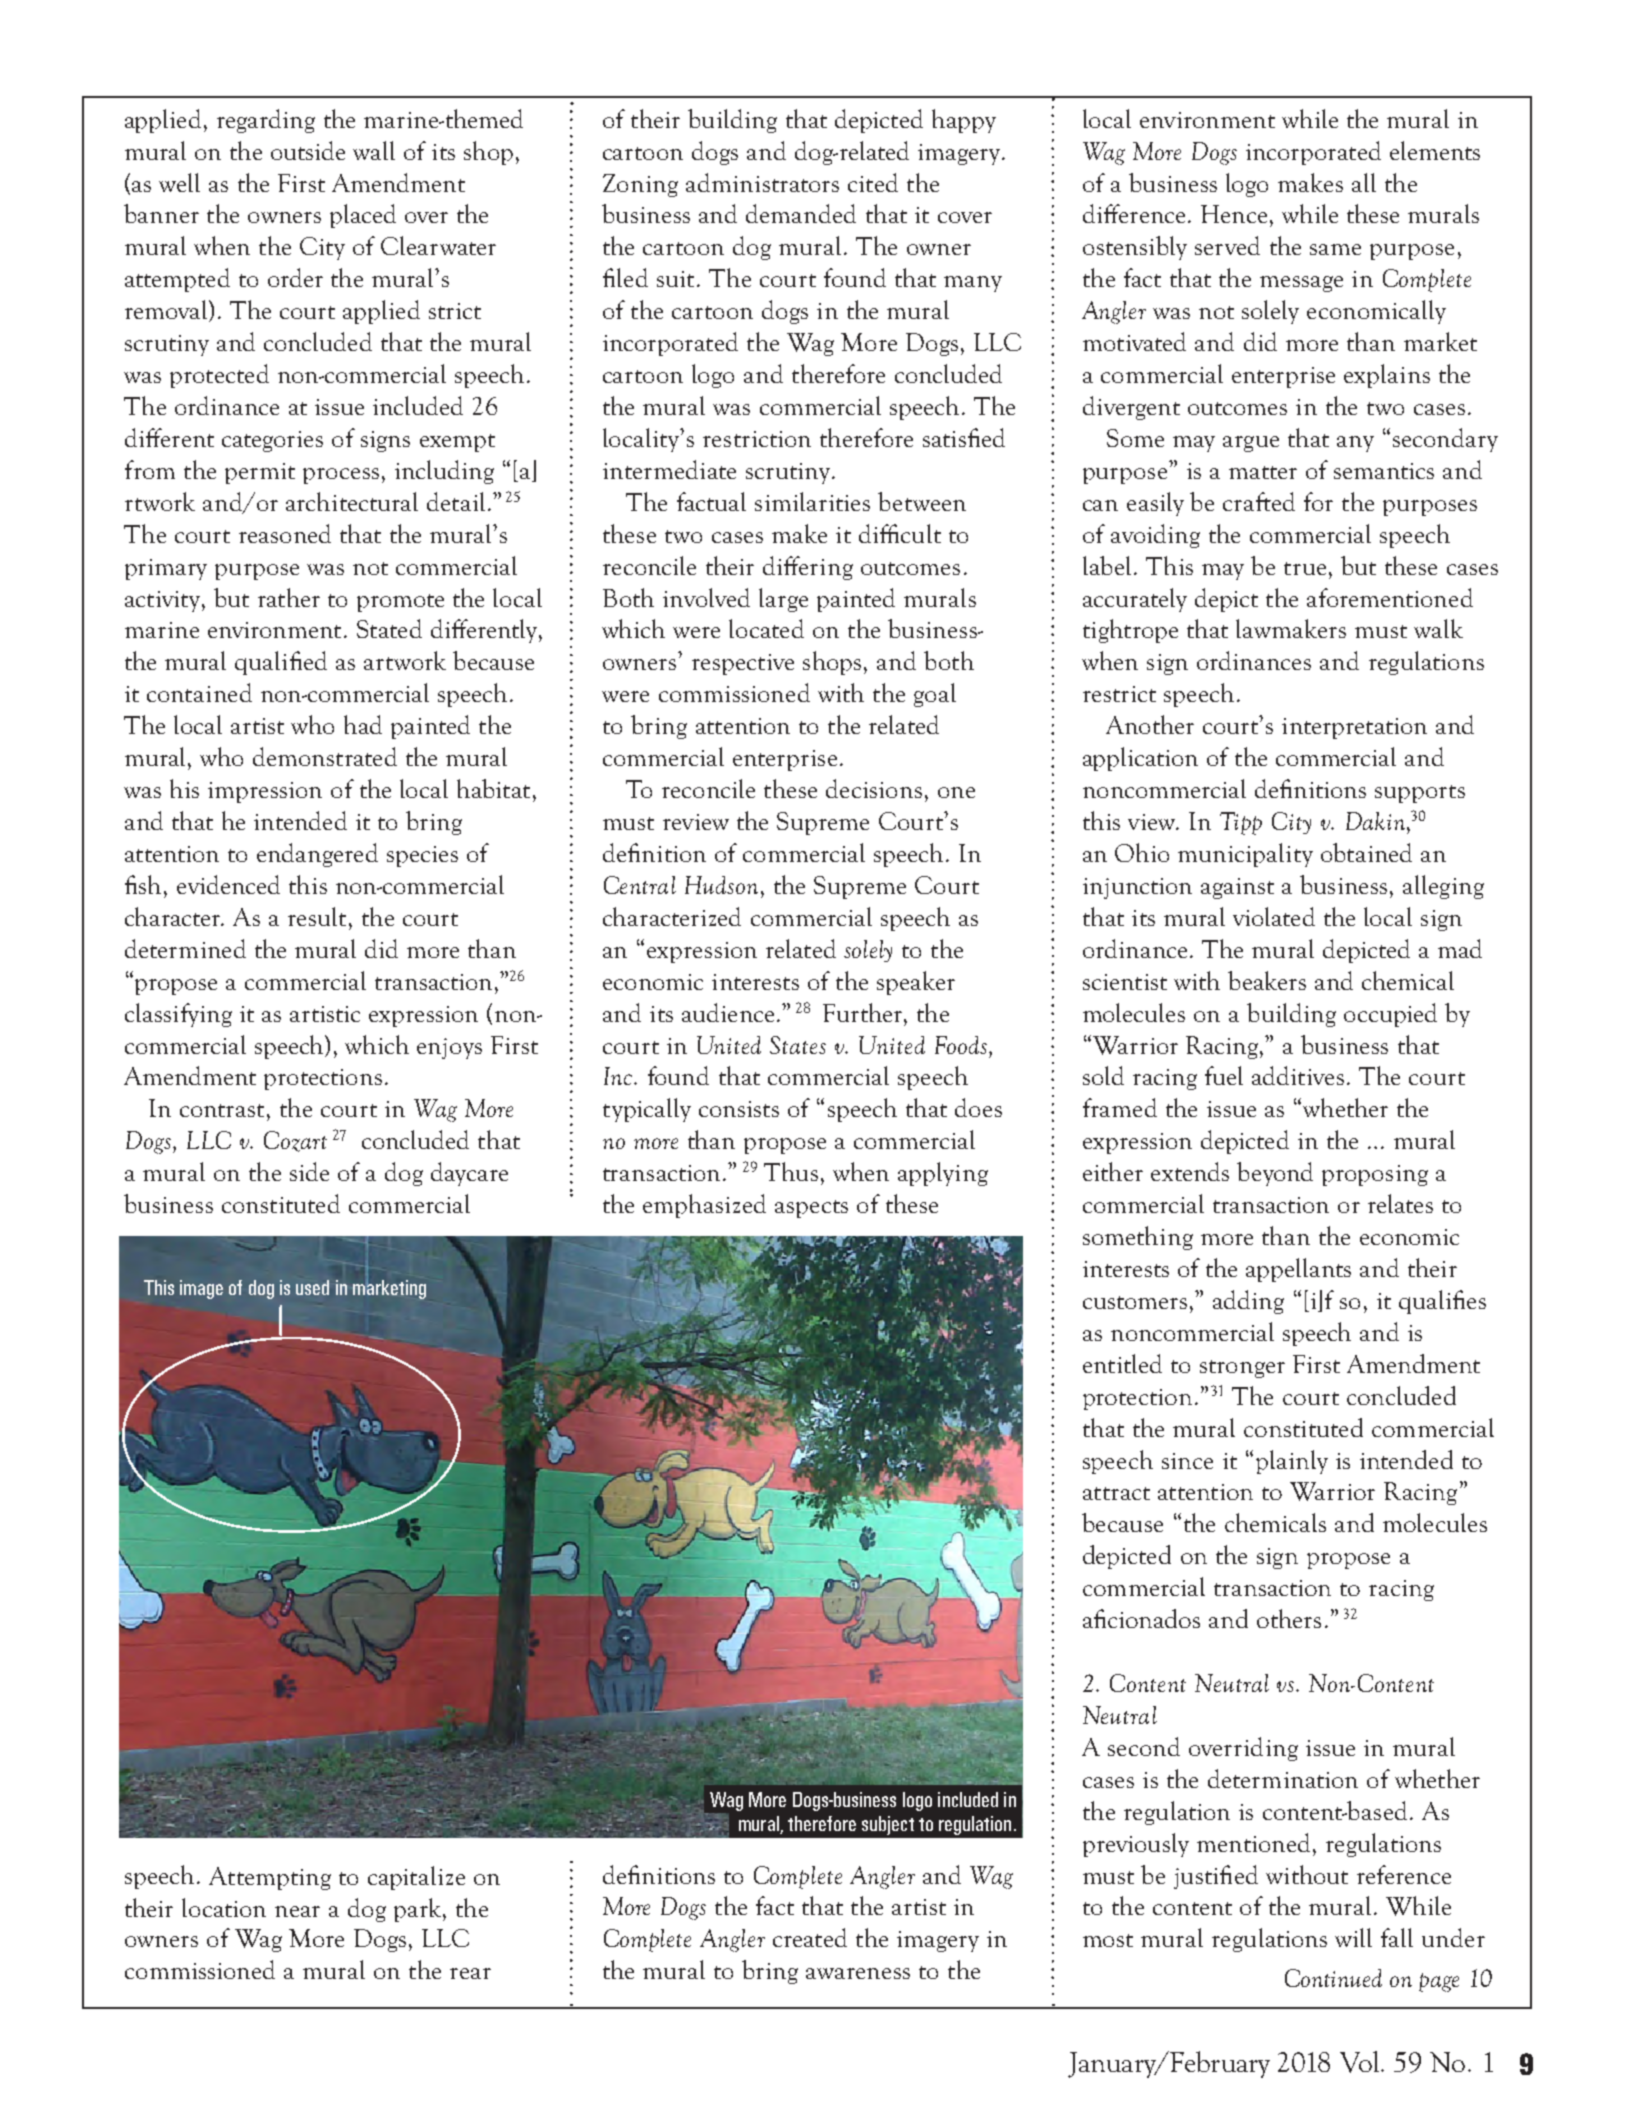  I want to click on wall, so click(374, 150).
